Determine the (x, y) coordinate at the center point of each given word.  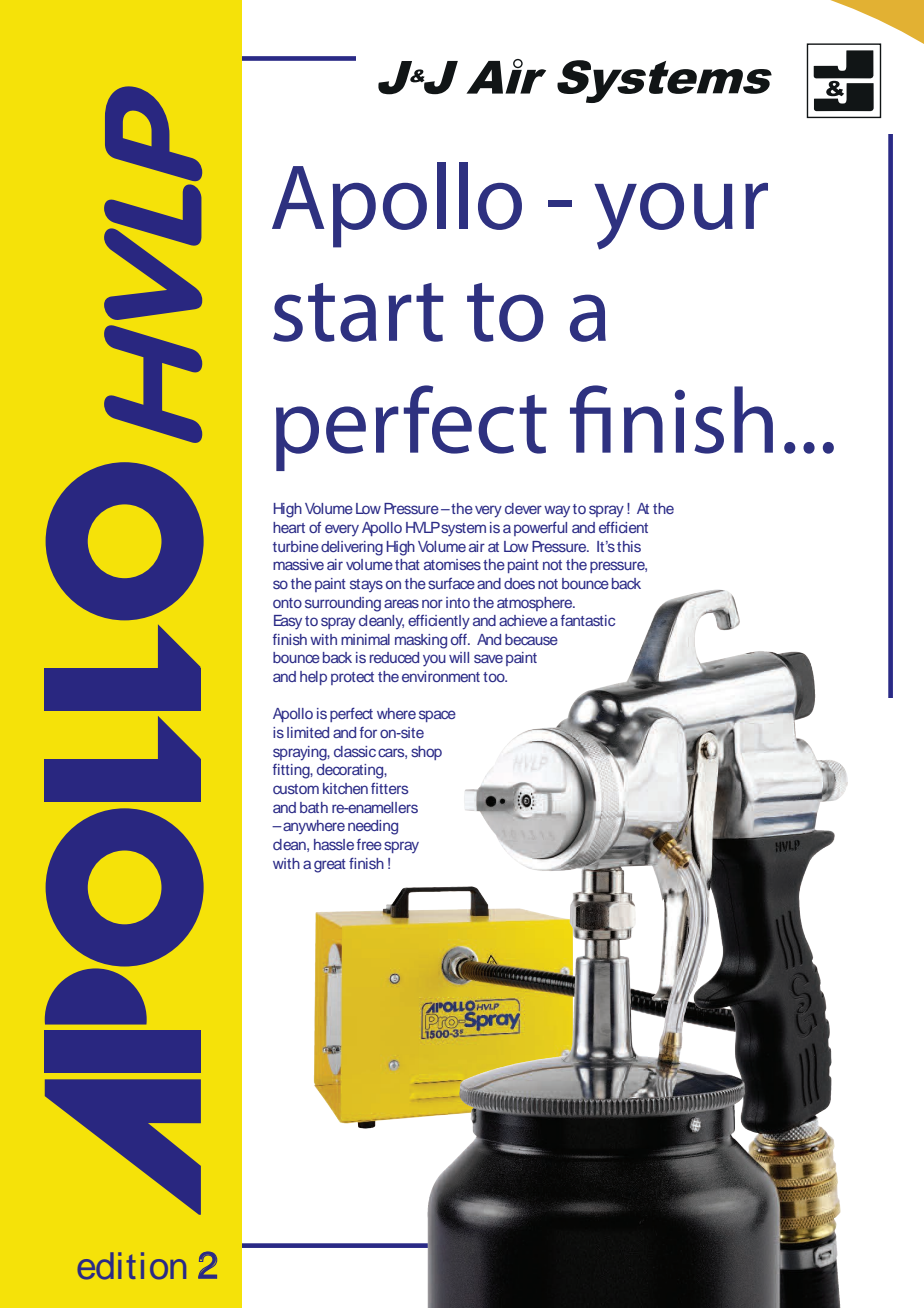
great (330, 866)
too (495, 677)
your (681, 216)
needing (373, 827)
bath (314, 807)
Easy (288, 622)
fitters (389, 788)
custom (296, 789)
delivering (352, 548)
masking (421, 641)
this (629, 546)
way (557, 511)
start (358, 312)
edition (132, 1266)
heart (289, 527)
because (531, 639)
